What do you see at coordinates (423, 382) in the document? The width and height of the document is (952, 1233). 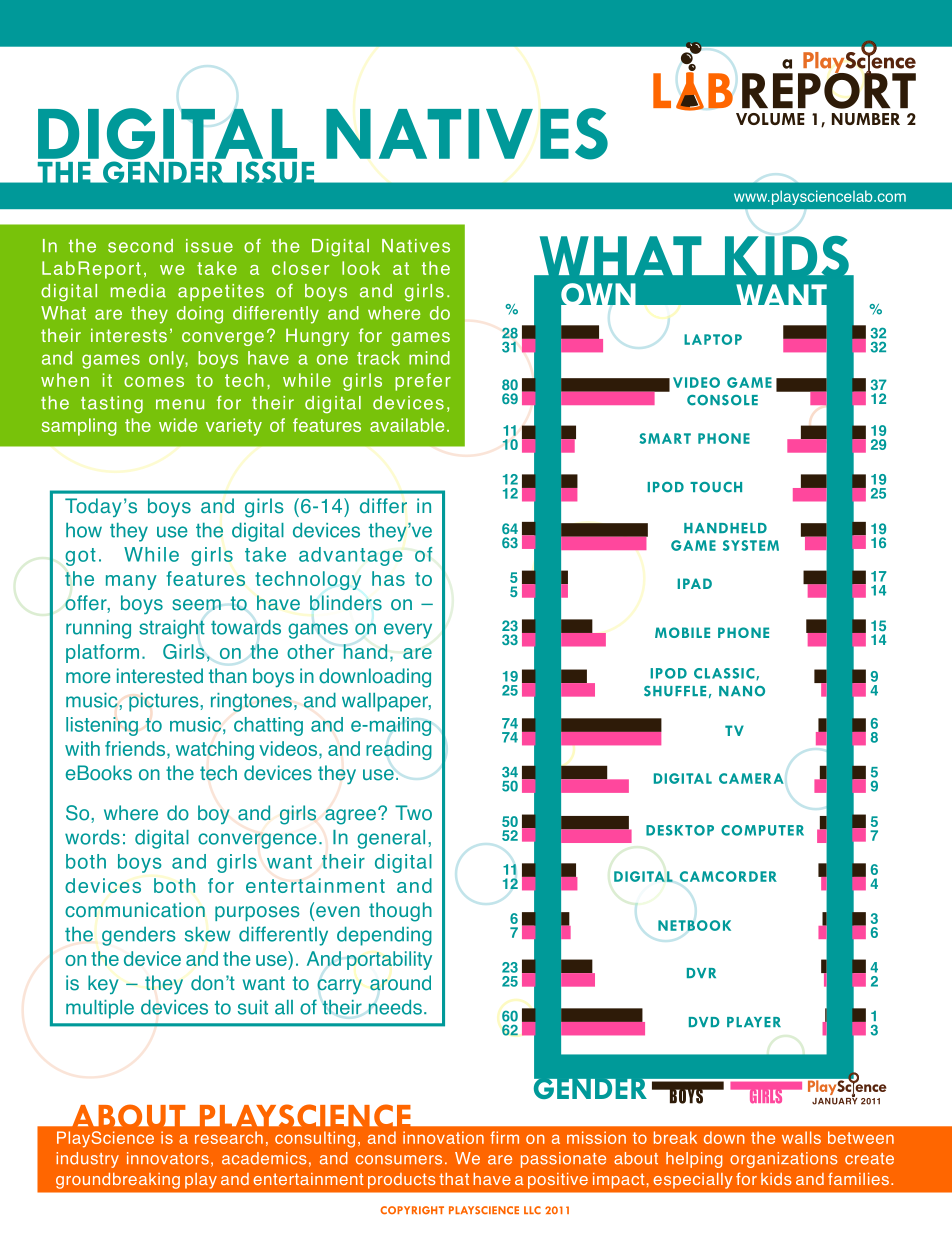 I see `prefer` at bounding box center [423, 382].
